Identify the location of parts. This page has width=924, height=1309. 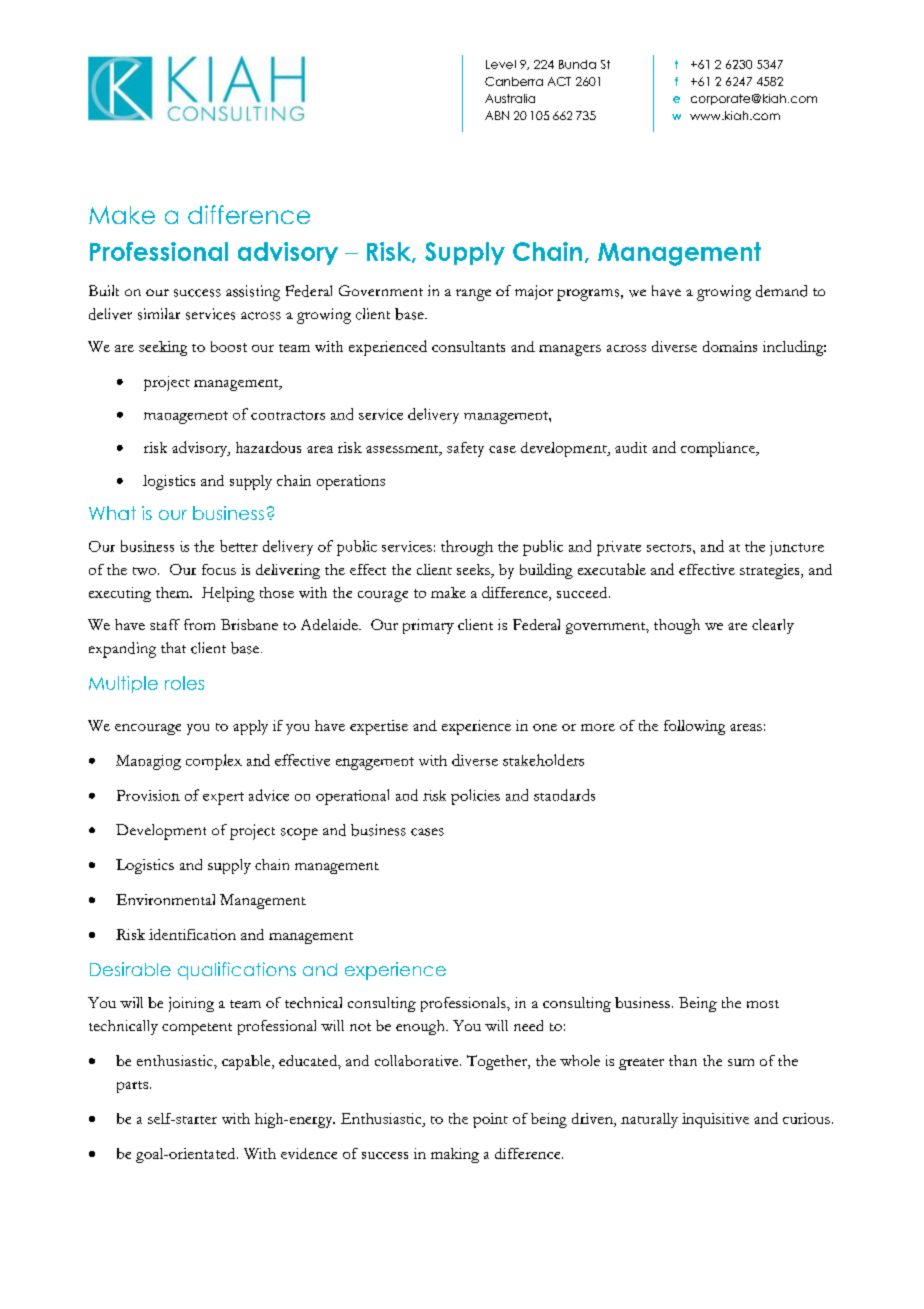
(132, 1087).
